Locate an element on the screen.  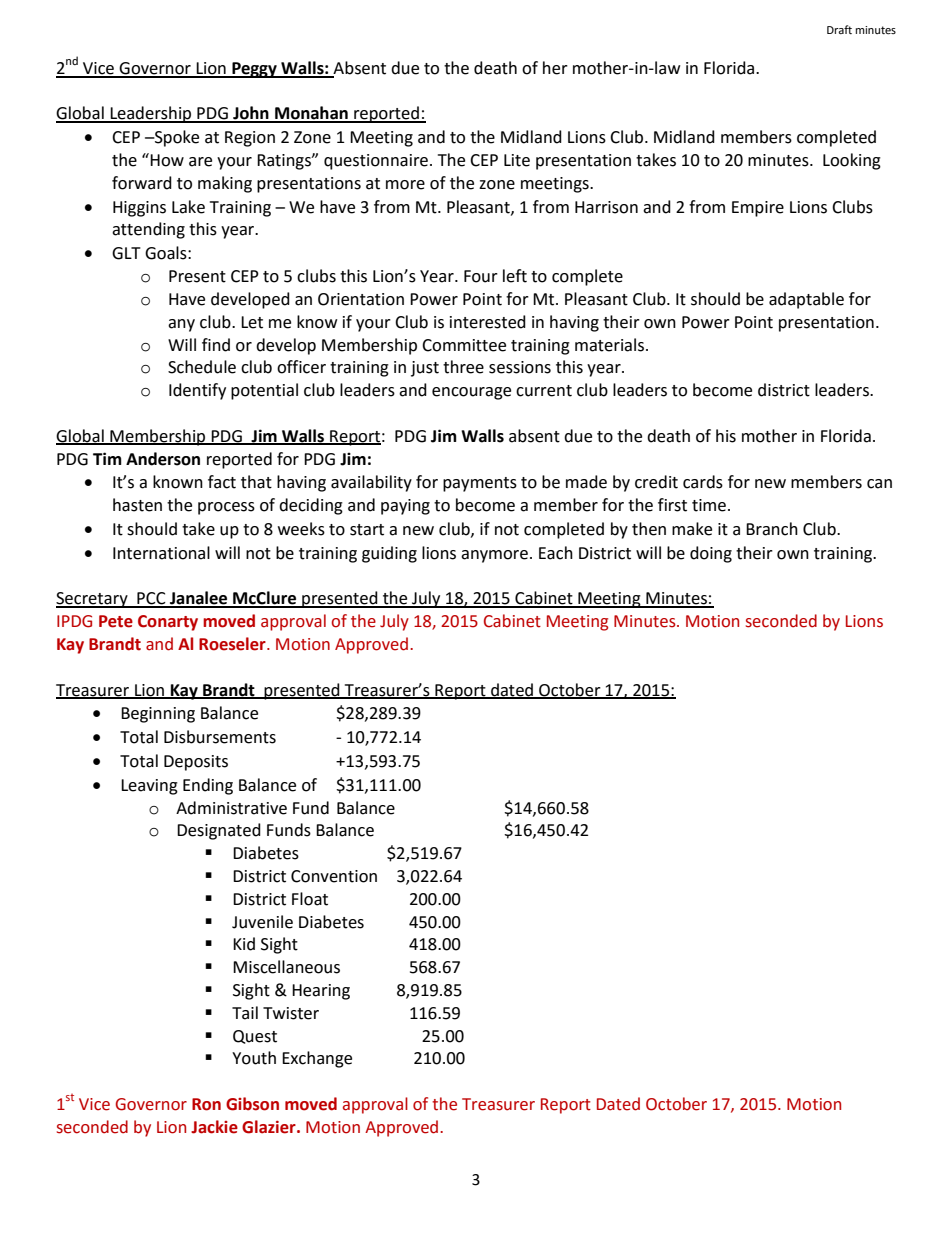
Deposits is located at coordinates (196, 763).
